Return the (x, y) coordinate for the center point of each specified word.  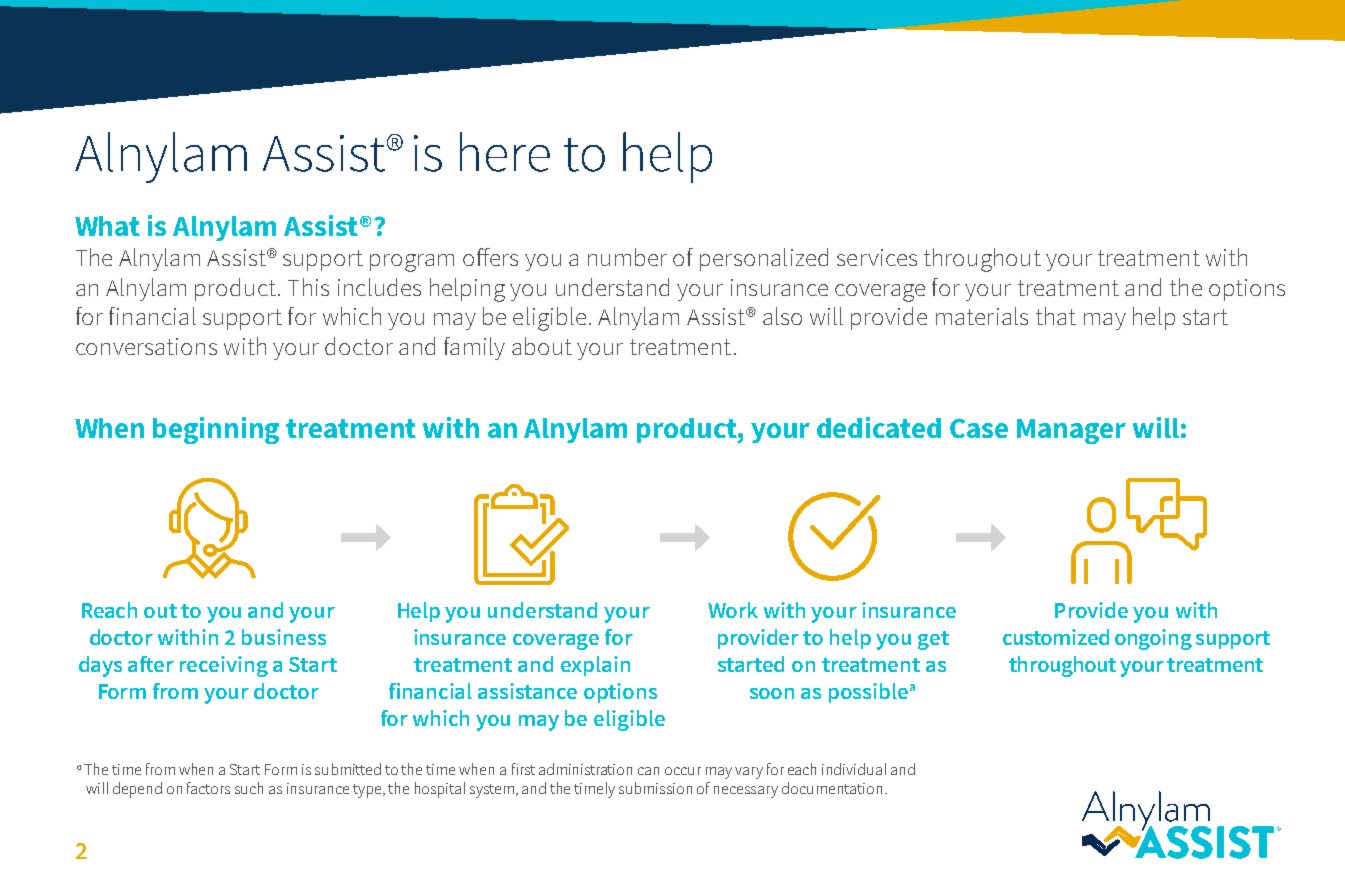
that (1056, 316)
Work (733, 610)
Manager (1071, 431)
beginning (216, 430)
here (505, 152)
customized (1056, 637)
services (877, 257)
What (107, 226)
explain (595, 666)
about (542, 346)
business (284, 637)
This (308, 287)
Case (979, 428)
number (627, 257)
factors (208, 788)
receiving (224, 666)
